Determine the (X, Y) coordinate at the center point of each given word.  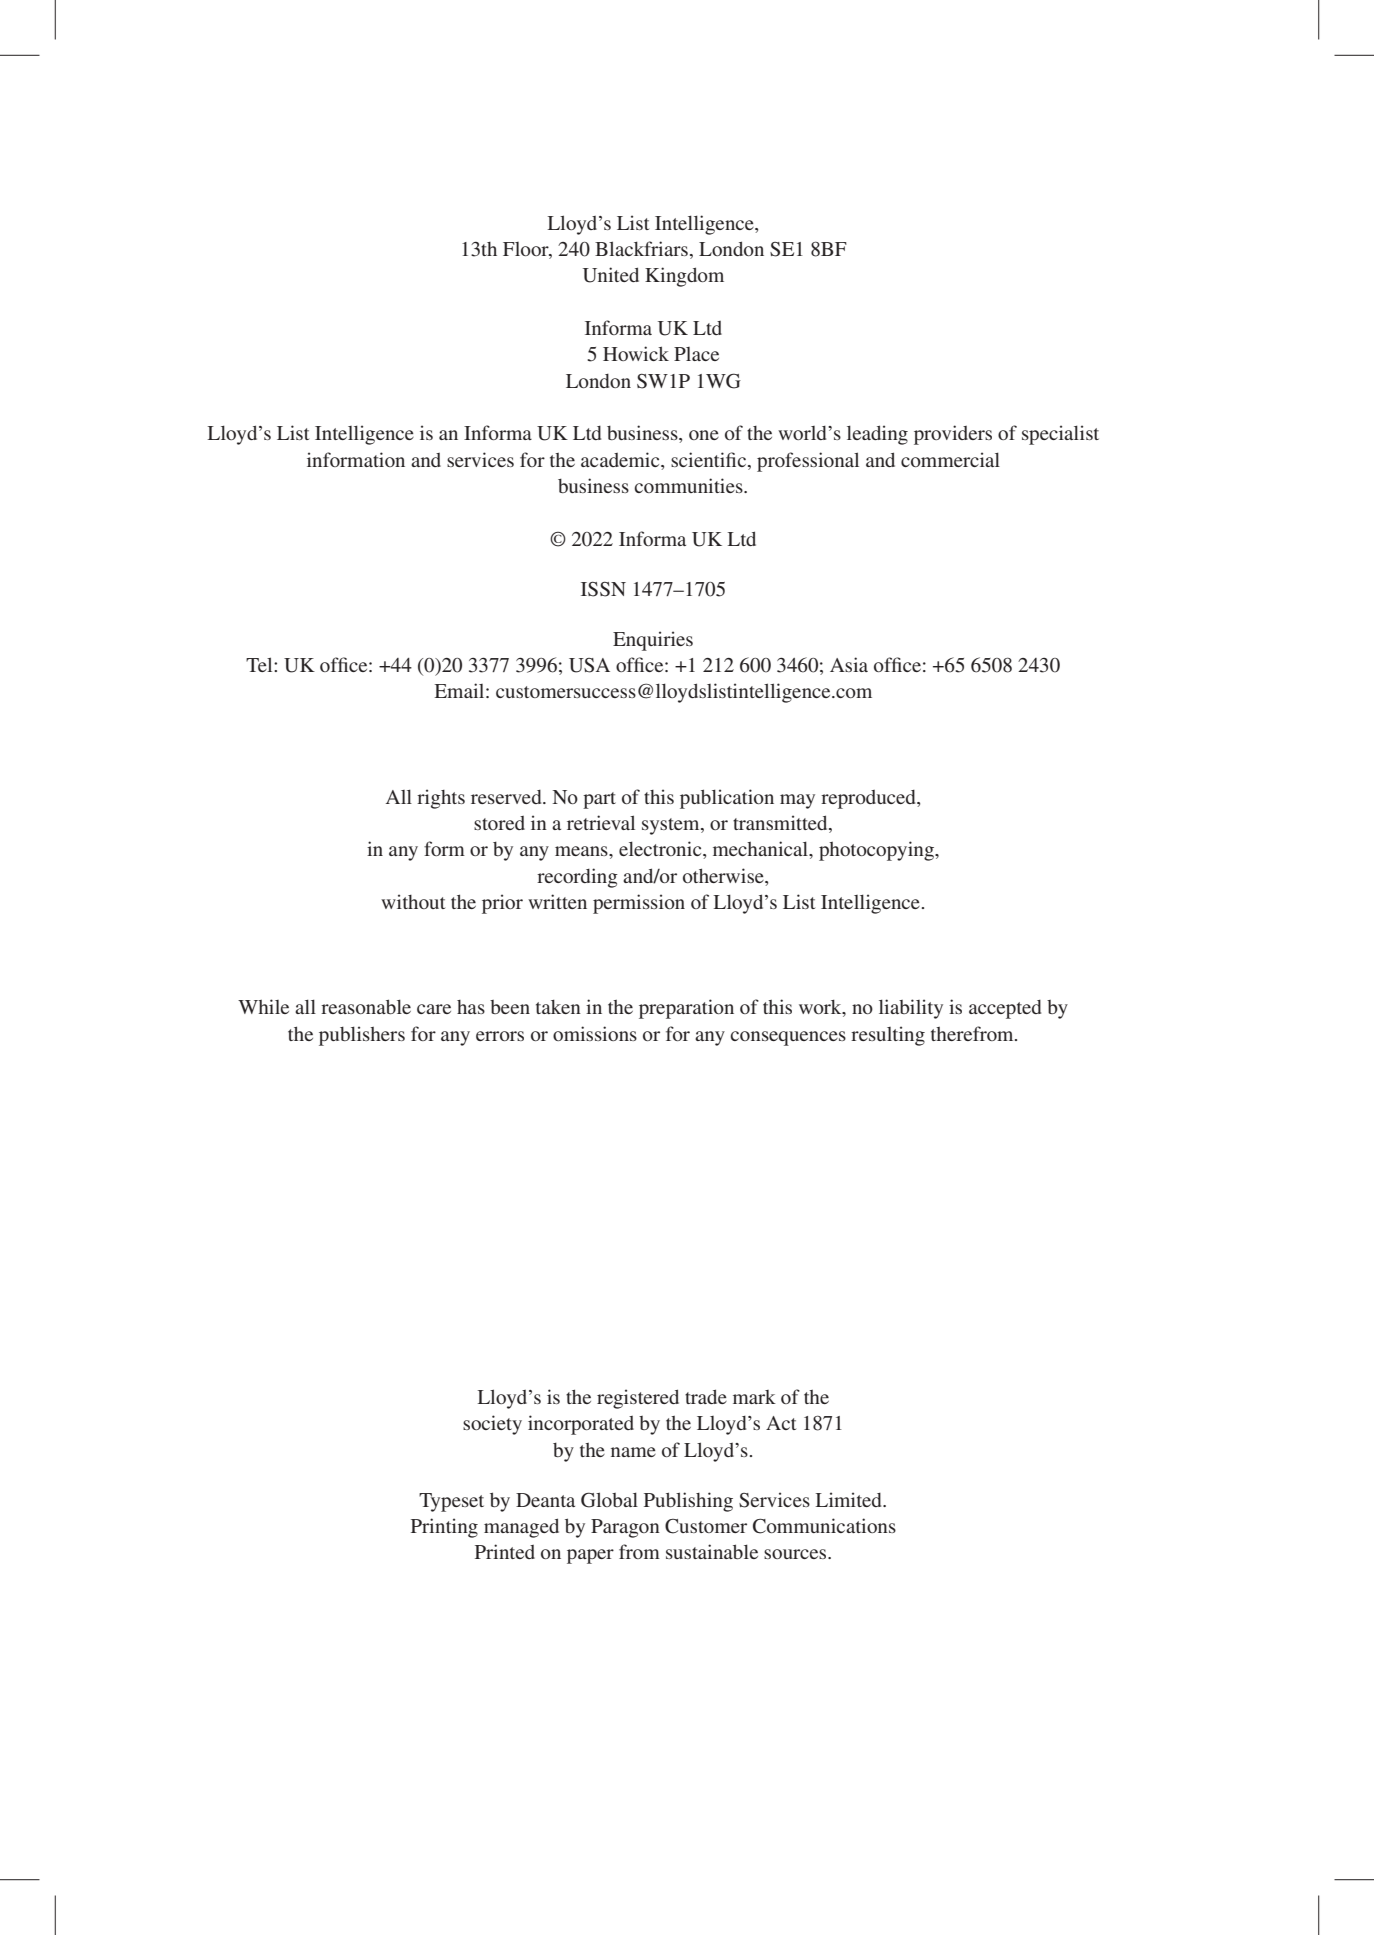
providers (953, 435)
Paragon (625, 1528)
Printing (444, 1528)
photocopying (877, 851)
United (611, 275)
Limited (849, 1499)
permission (639, 904)
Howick (636, 353)
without (413, 901)
